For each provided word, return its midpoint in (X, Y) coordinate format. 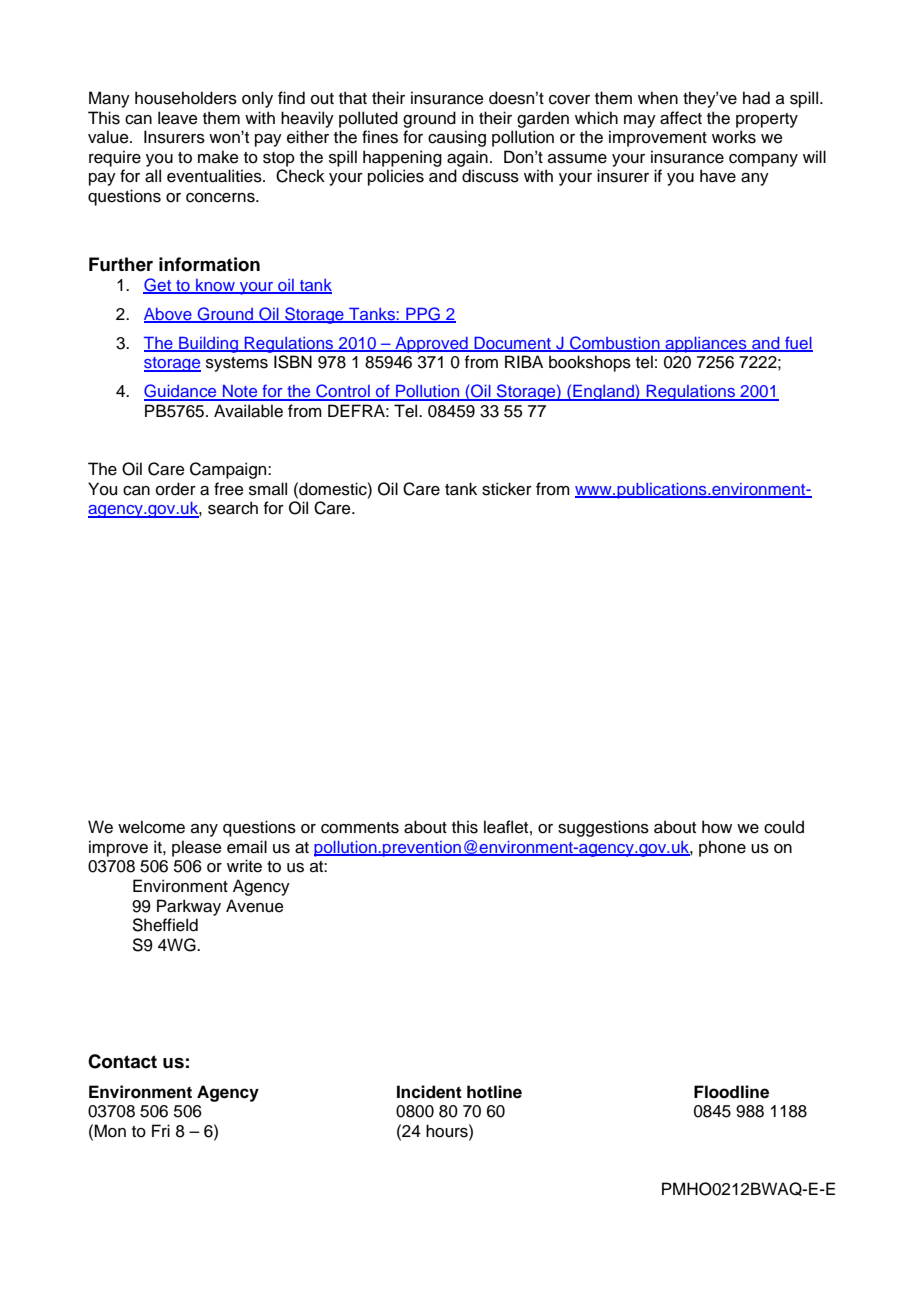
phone (722, 848)
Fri (161, 1130)
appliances (706, 345)
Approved (431, 345)
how (717, 827)
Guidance (181, 392)
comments (360, 828)
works (734, 137)
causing (457, 138)
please (197, 848)
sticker (507, 489)
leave (178, 118)
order (176, 489)
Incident (429, 1092)
